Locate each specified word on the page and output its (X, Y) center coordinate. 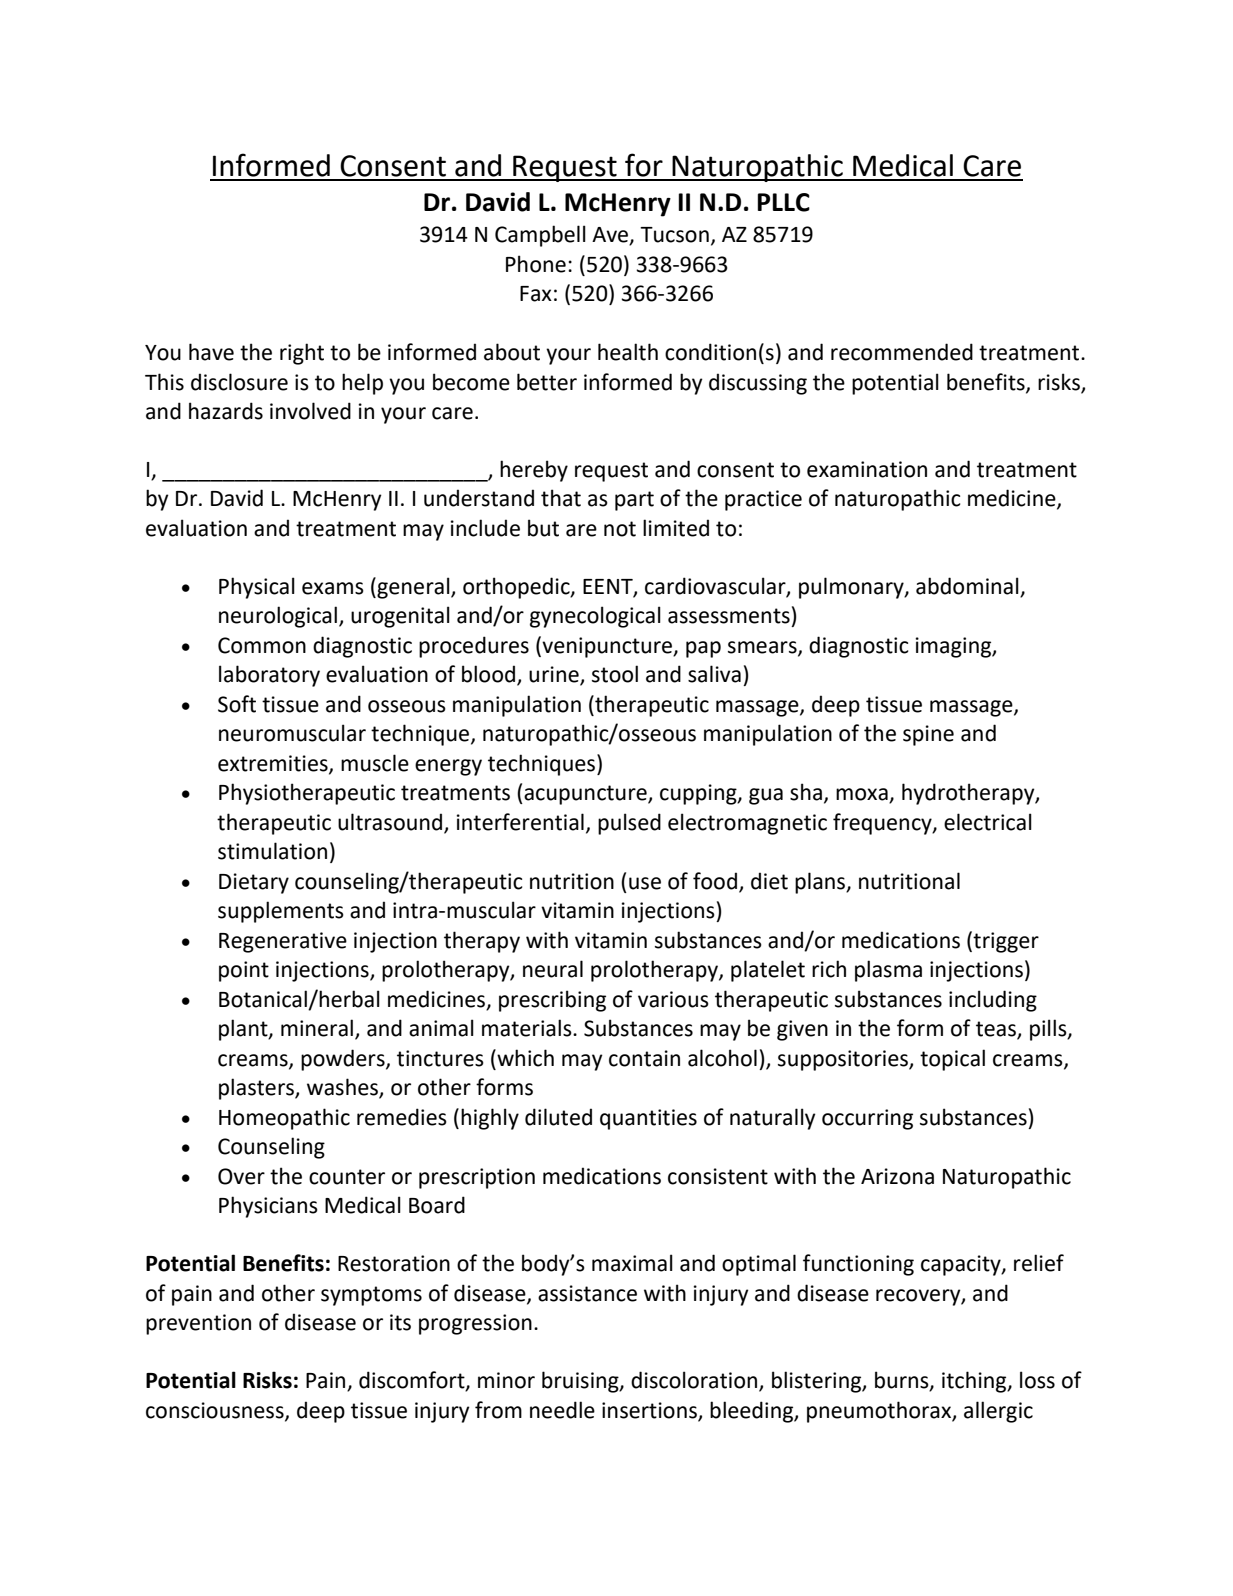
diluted (558, 1117)
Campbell (540, 236)
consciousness (216, 1411)
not (620, 529)
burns (903, 1381)
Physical (257, 588)
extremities (274, 764)
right (302, 354)
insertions (649, 1410)
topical (952, 1060)
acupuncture (585, 795)
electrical (988, 822)
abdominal (968, 587)
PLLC (784, 202)
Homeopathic (284, 1119)
